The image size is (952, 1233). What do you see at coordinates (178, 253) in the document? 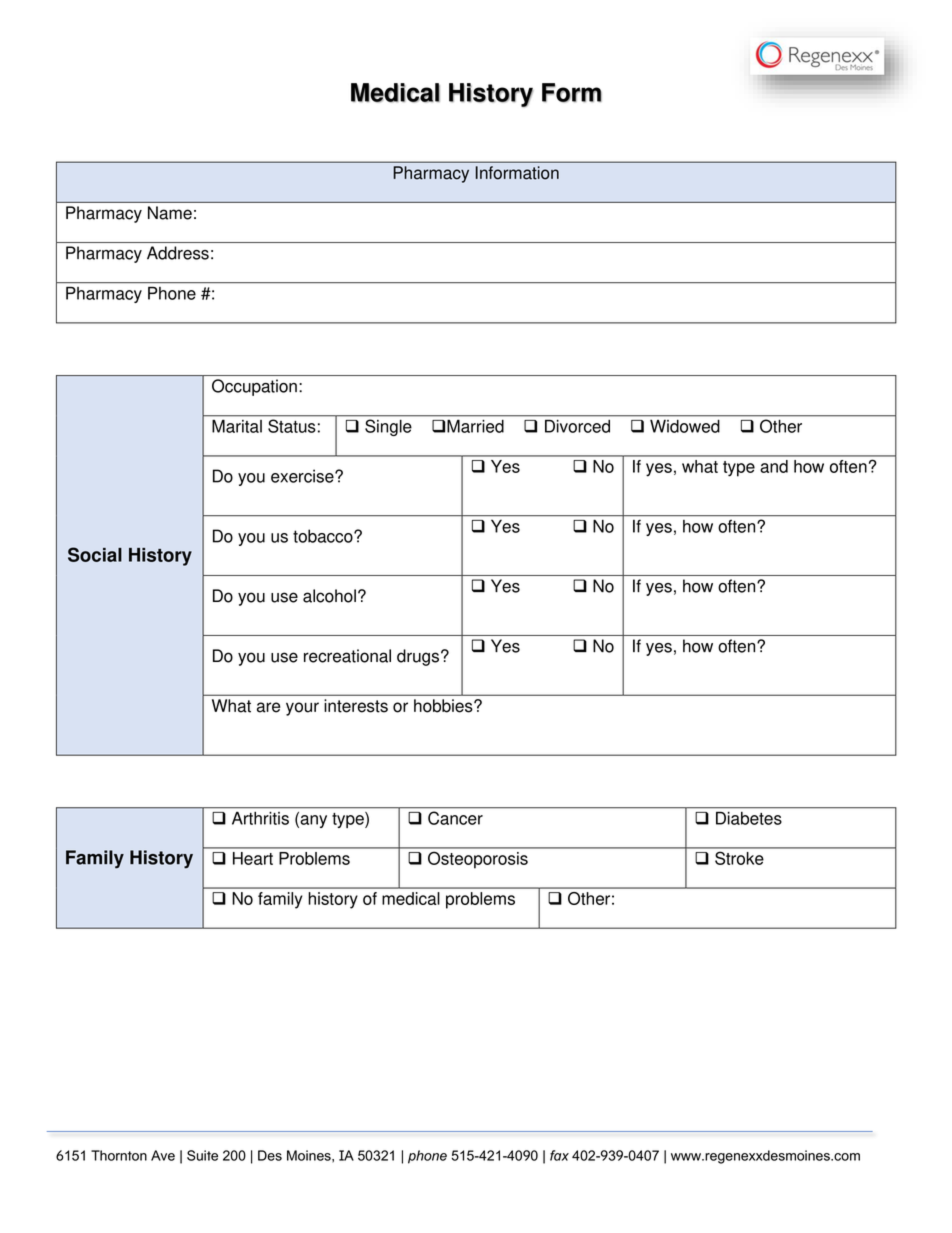
I see `Address` at bounding box center [178, 253].
